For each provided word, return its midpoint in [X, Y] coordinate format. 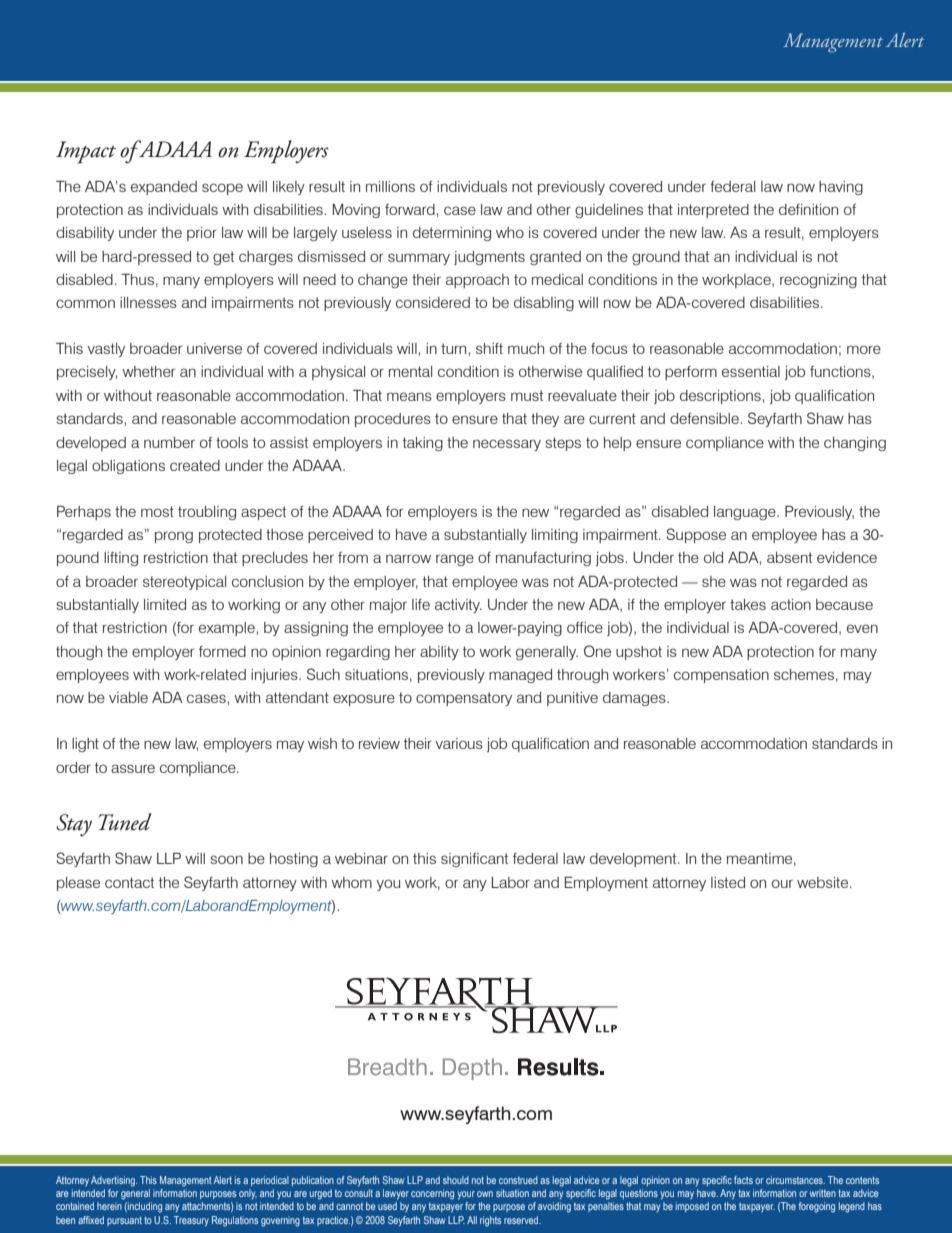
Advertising [114, 1181]
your [466, 1195]
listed [728, 882]
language [746, 513]
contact [129, 882]
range [455, 560]
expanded [164, 188]
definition [808, 209]
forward [411, 209]
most [157, 511]
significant [474, 860]
